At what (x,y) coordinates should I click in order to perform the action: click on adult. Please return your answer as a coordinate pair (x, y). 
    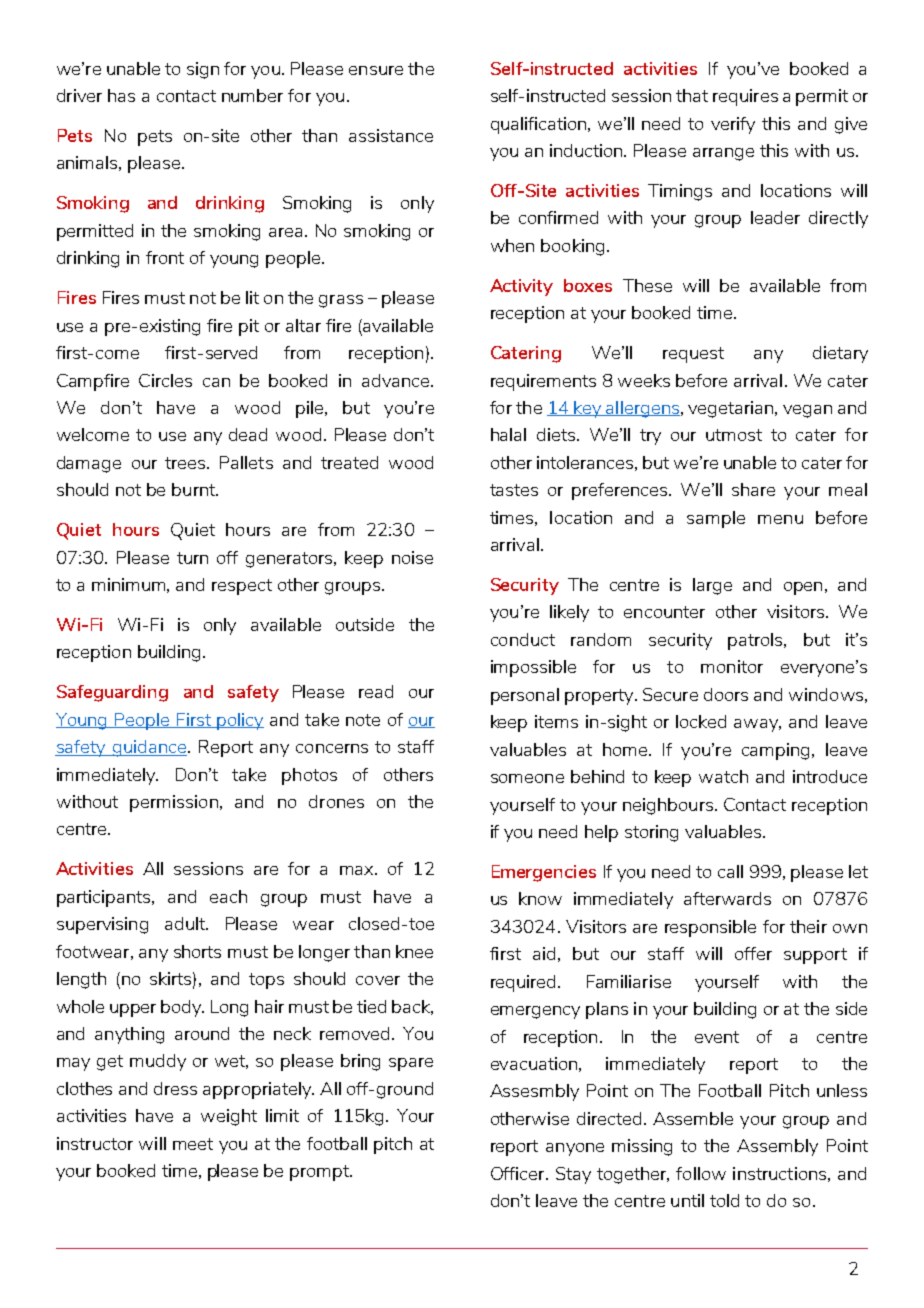
    Looking at the image, I should click on (186, 923).
